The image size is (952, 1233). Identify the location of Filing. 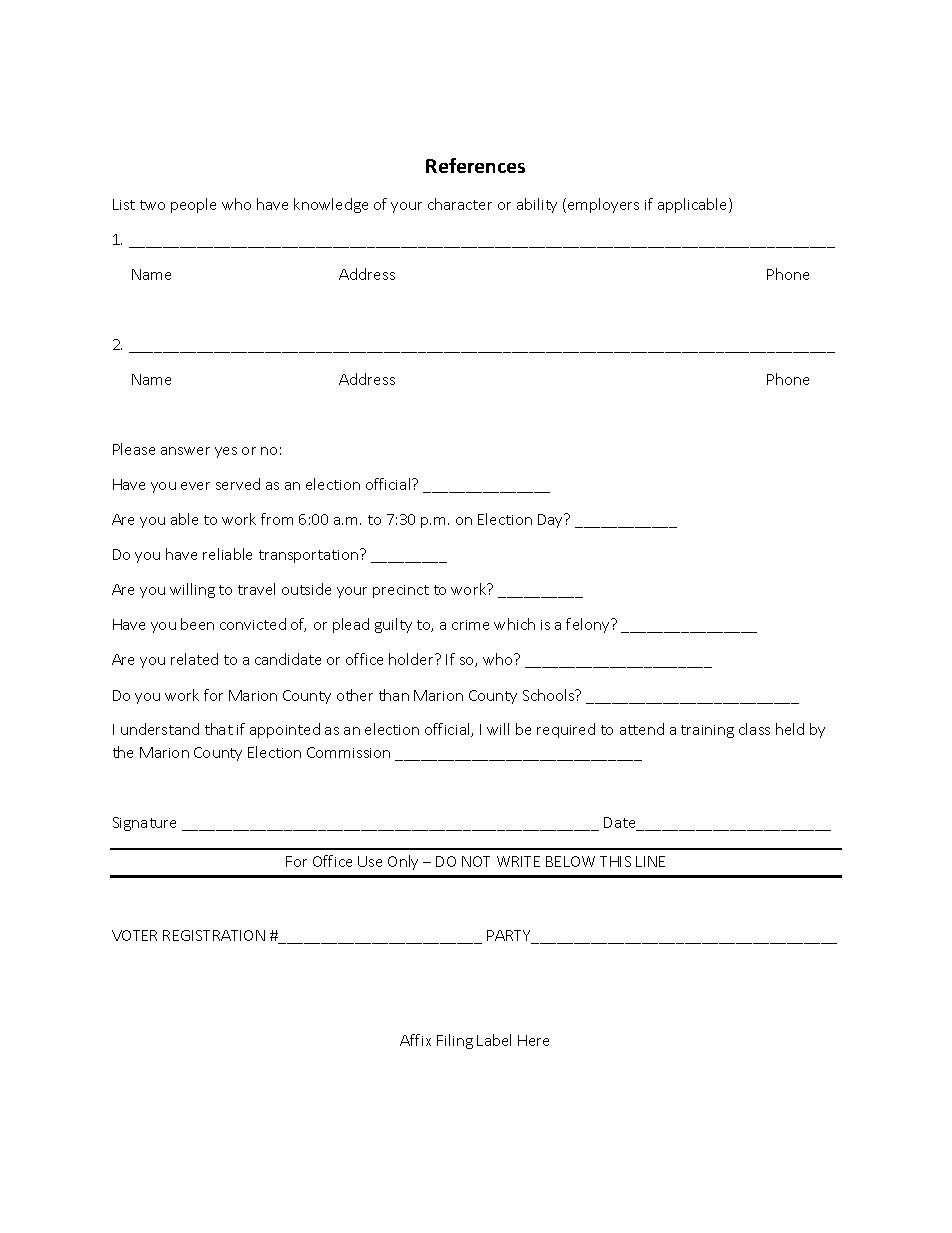
(455, 1041).
